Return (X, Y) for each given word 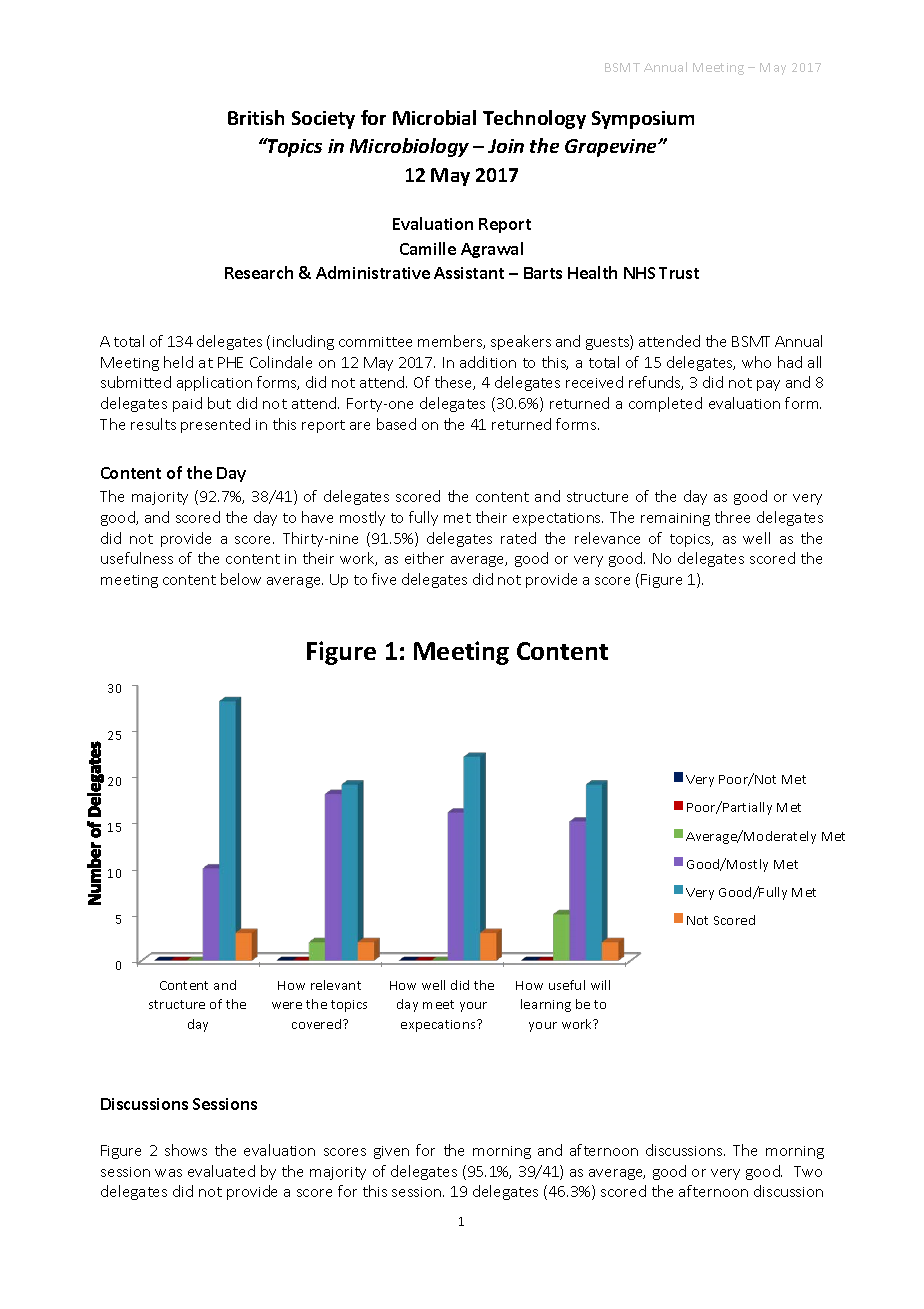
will (600, 985)
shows (186, 1150)
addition (488, 362)
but (219, 403)
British (256, 117)
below (241, 579)
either (424, 558)
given (391, 1152)
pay (768, 385)
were (287, 1005)
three (732, 517)
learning (546, 1005)
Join (506, 146)
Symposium (643, 120)
